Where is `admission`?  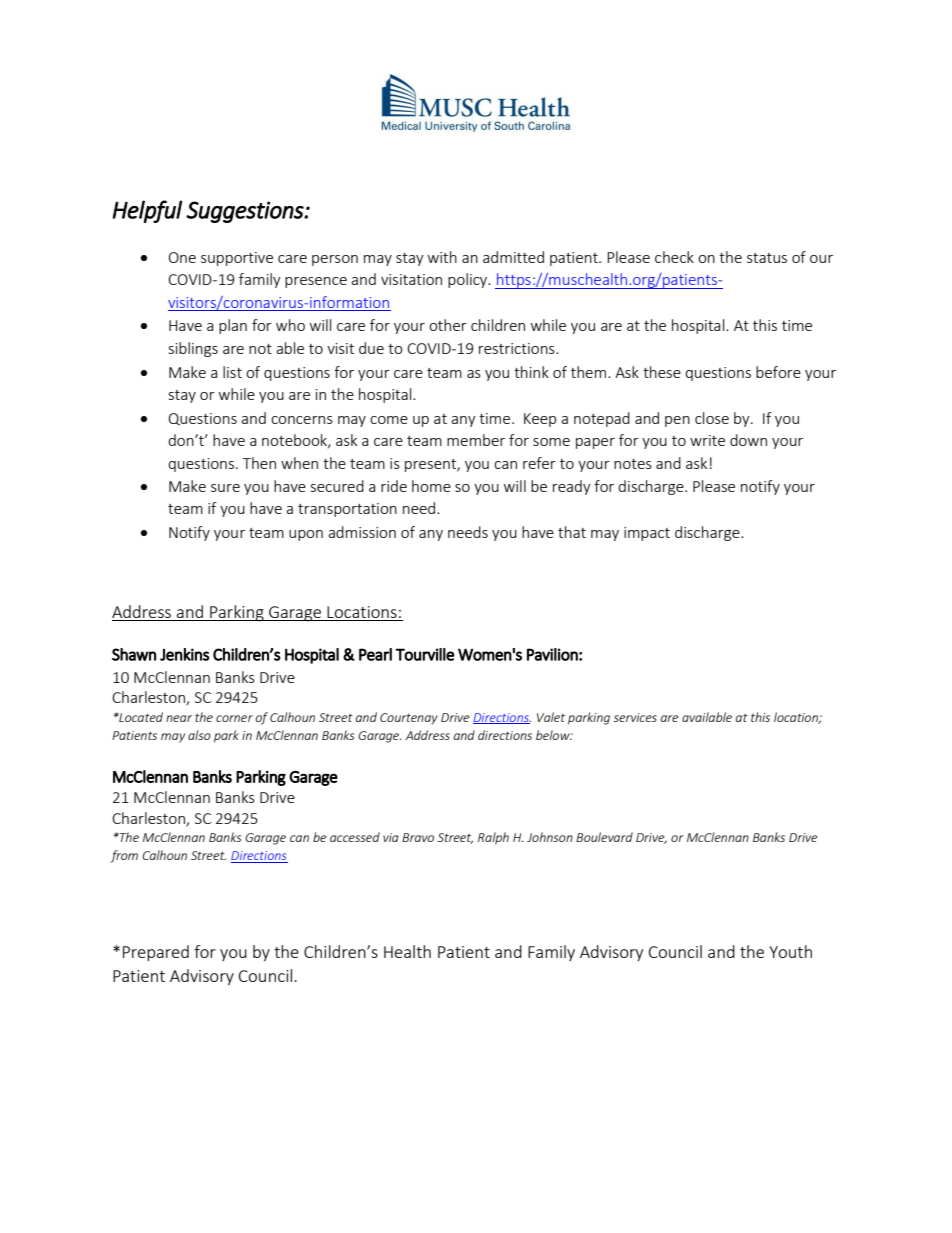
admission is located at coordinates (362, 532).
